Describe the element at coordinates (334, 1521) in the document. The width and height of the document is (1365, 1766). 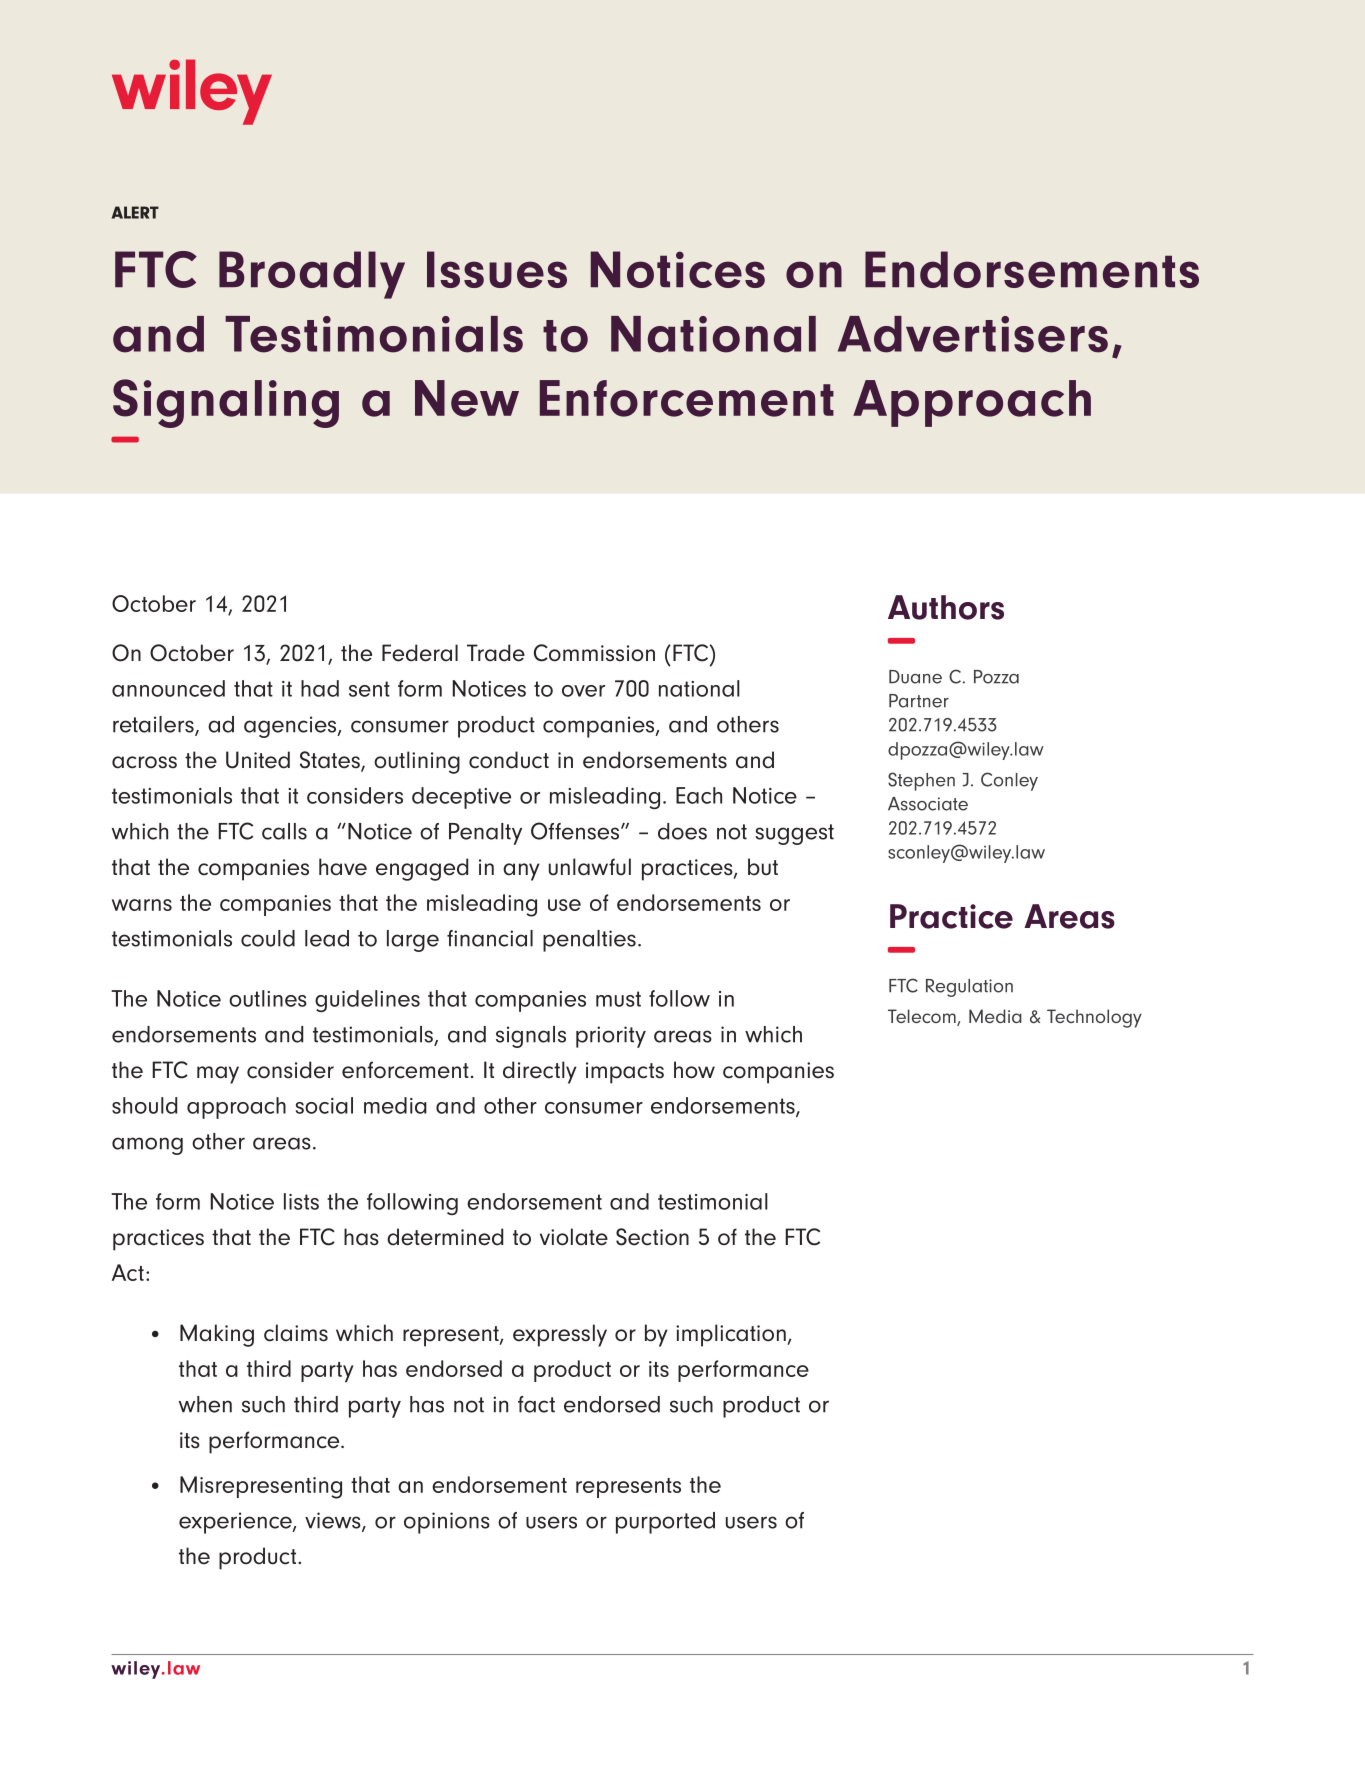
I see `views` at that location.
